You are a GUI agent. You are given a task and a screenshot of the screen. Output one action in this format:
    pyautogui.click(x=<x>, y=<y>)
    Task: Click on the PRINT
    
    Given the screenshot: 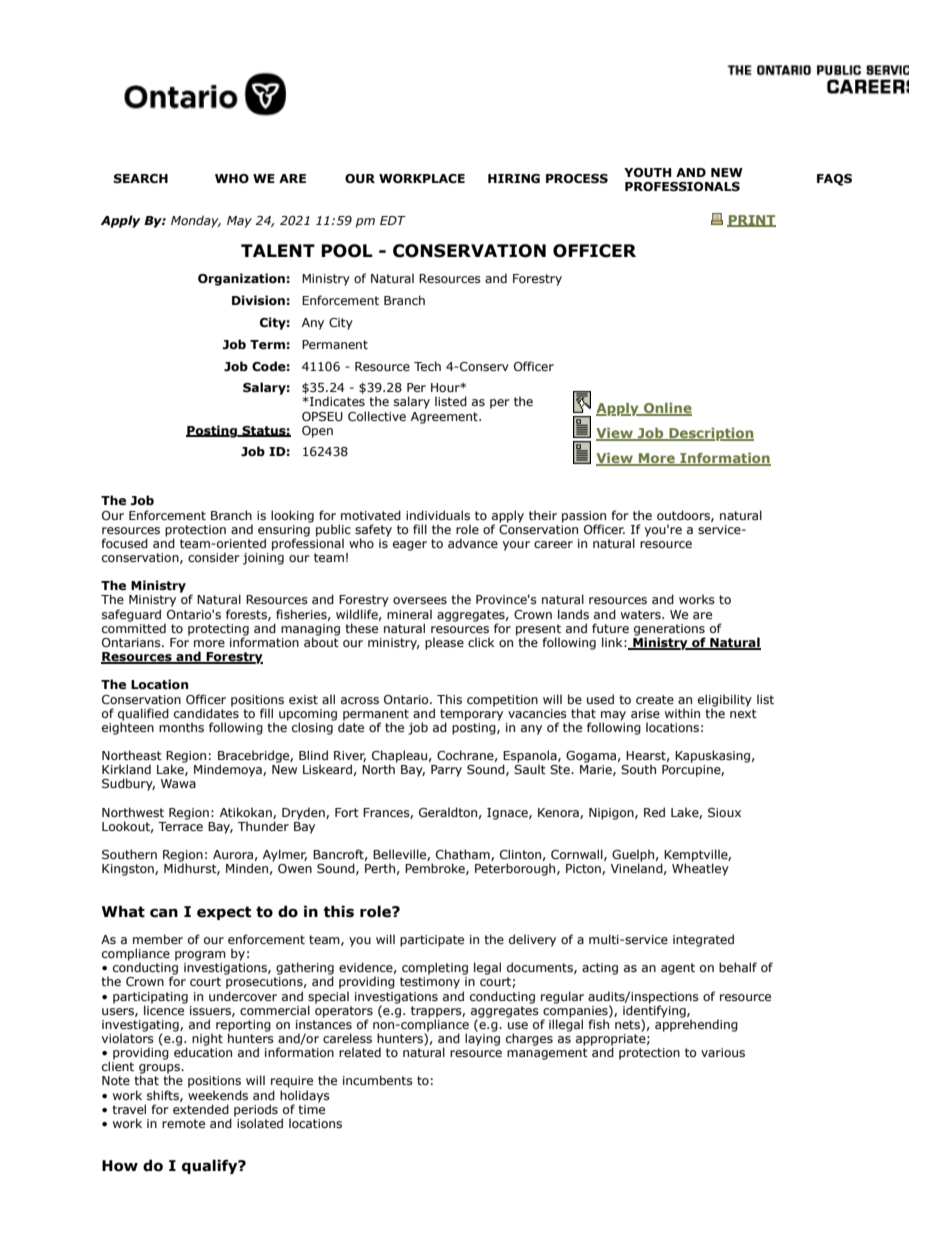 What is the action you would take?
    pyautogui.click(x=751, y=221)
